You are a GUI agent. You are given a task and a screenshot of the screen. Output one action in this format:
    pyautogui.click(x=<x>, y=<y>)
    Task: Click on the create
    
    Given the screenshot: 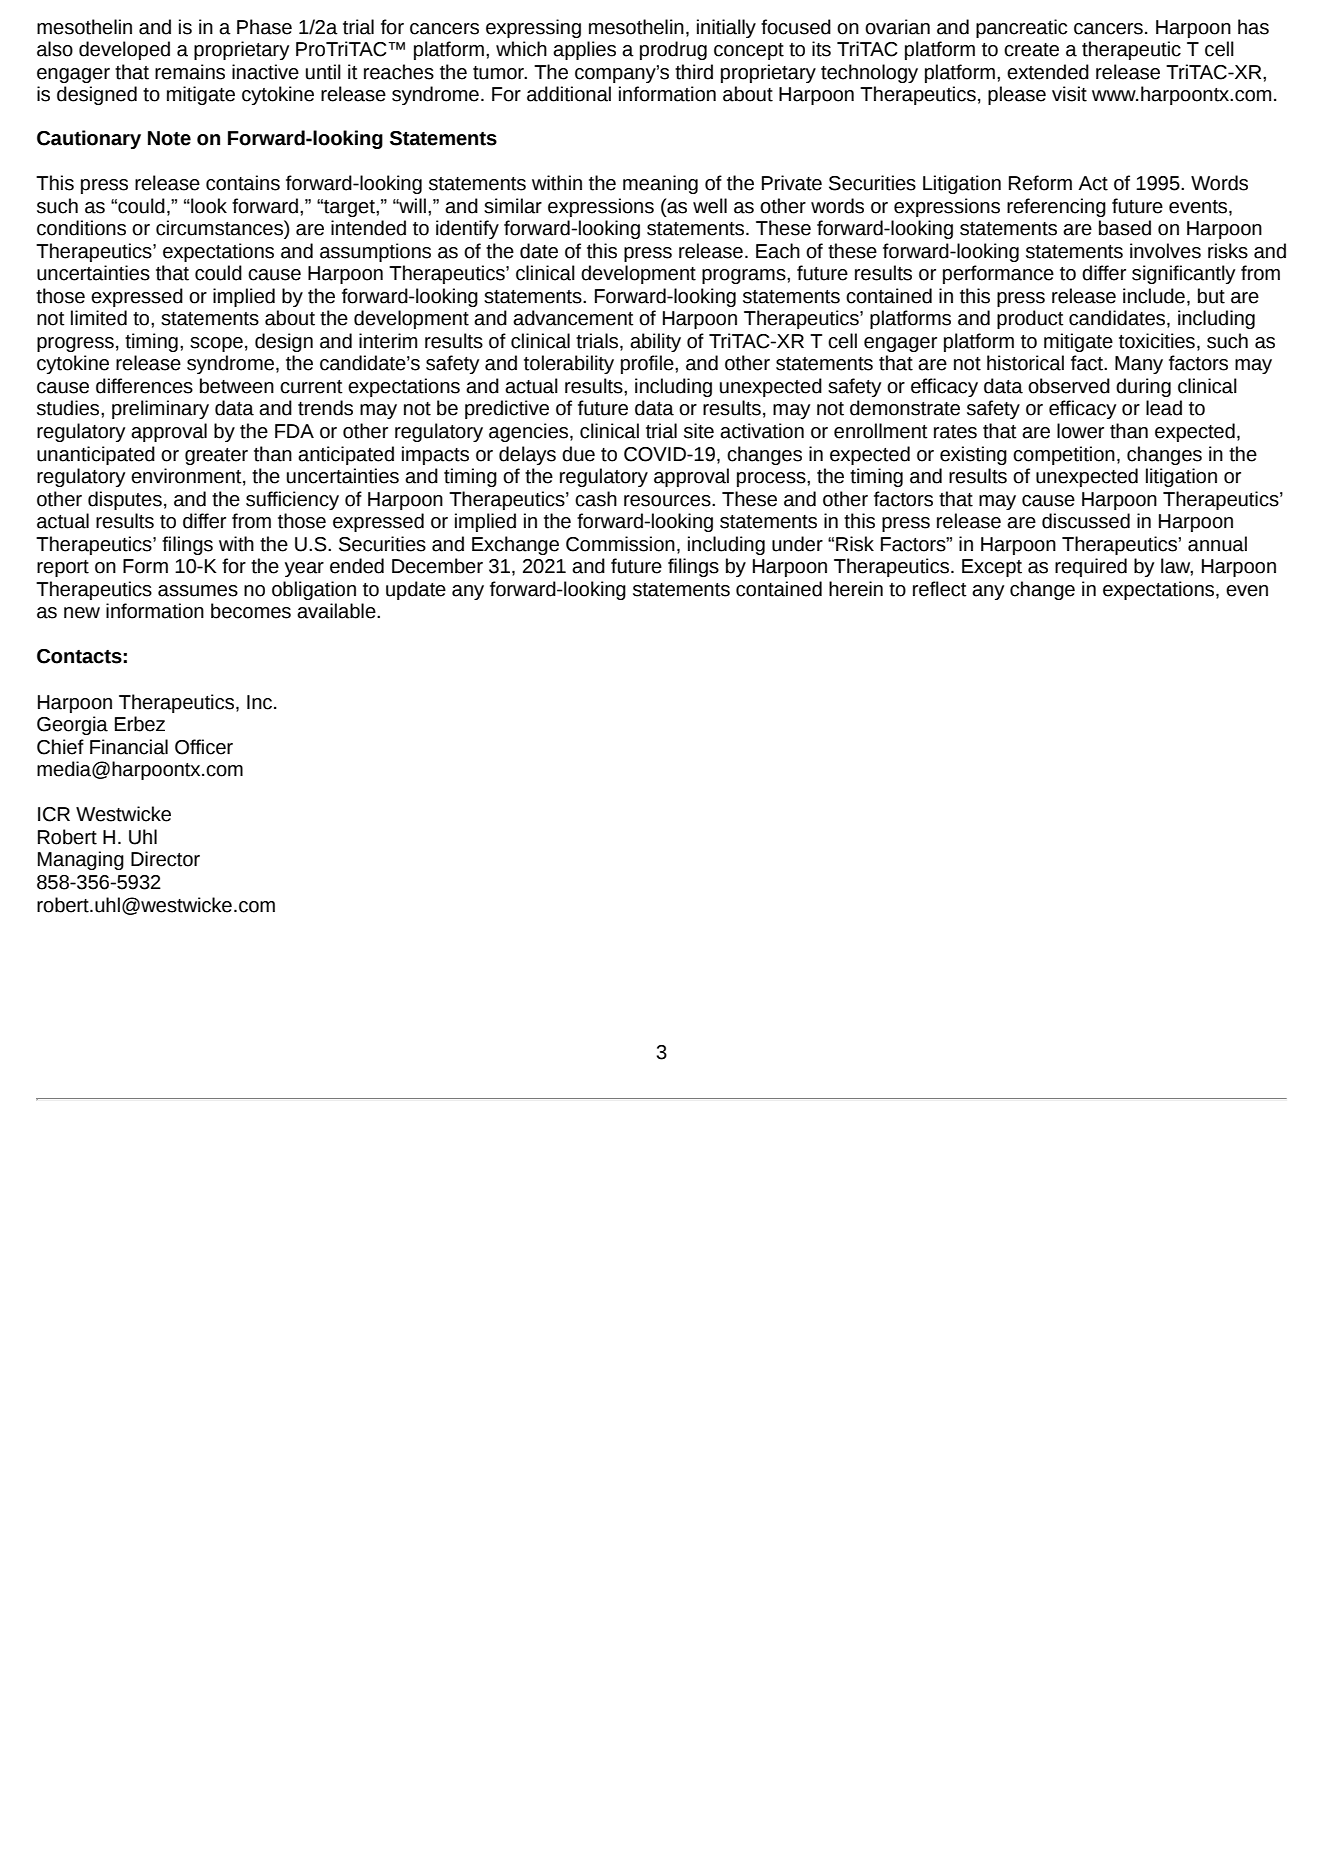 What is the action you would take?
    pyautogui.click(x=1031, y=50)
